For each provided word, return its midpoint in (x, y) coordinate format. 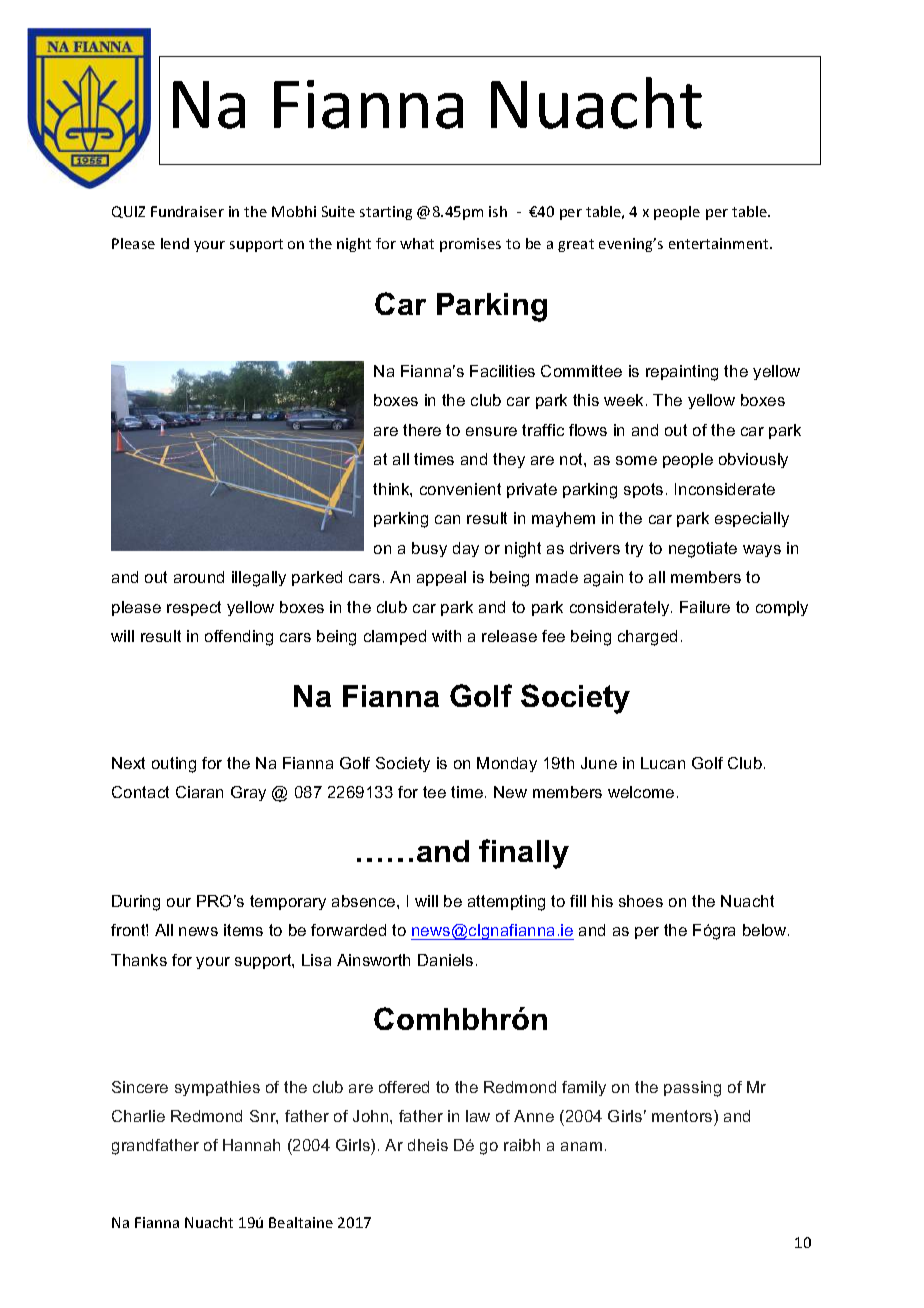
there (422, 430)
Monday (507, 764)
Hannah (251, 1145)
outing (174, 765)
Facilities (502, 371)
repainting (682, 373)
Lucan (663, 763)
